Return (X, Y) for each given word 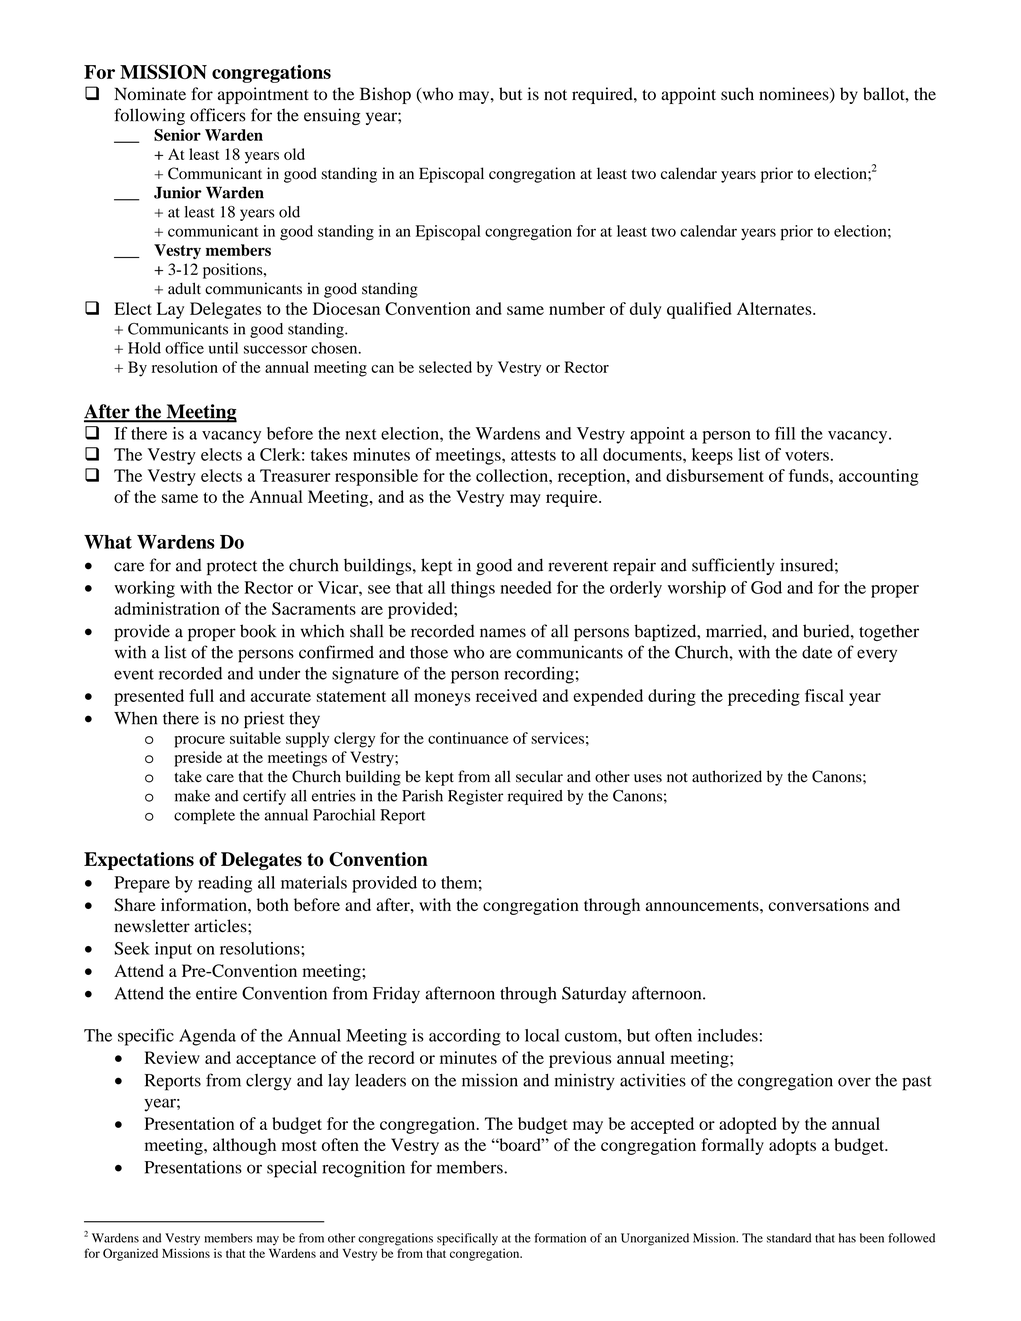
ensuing (332, 116)
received (506, 695)
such (737, 94)
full (201, 695)
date (817, 652)
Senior (177, 135)
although (244, 1146)
